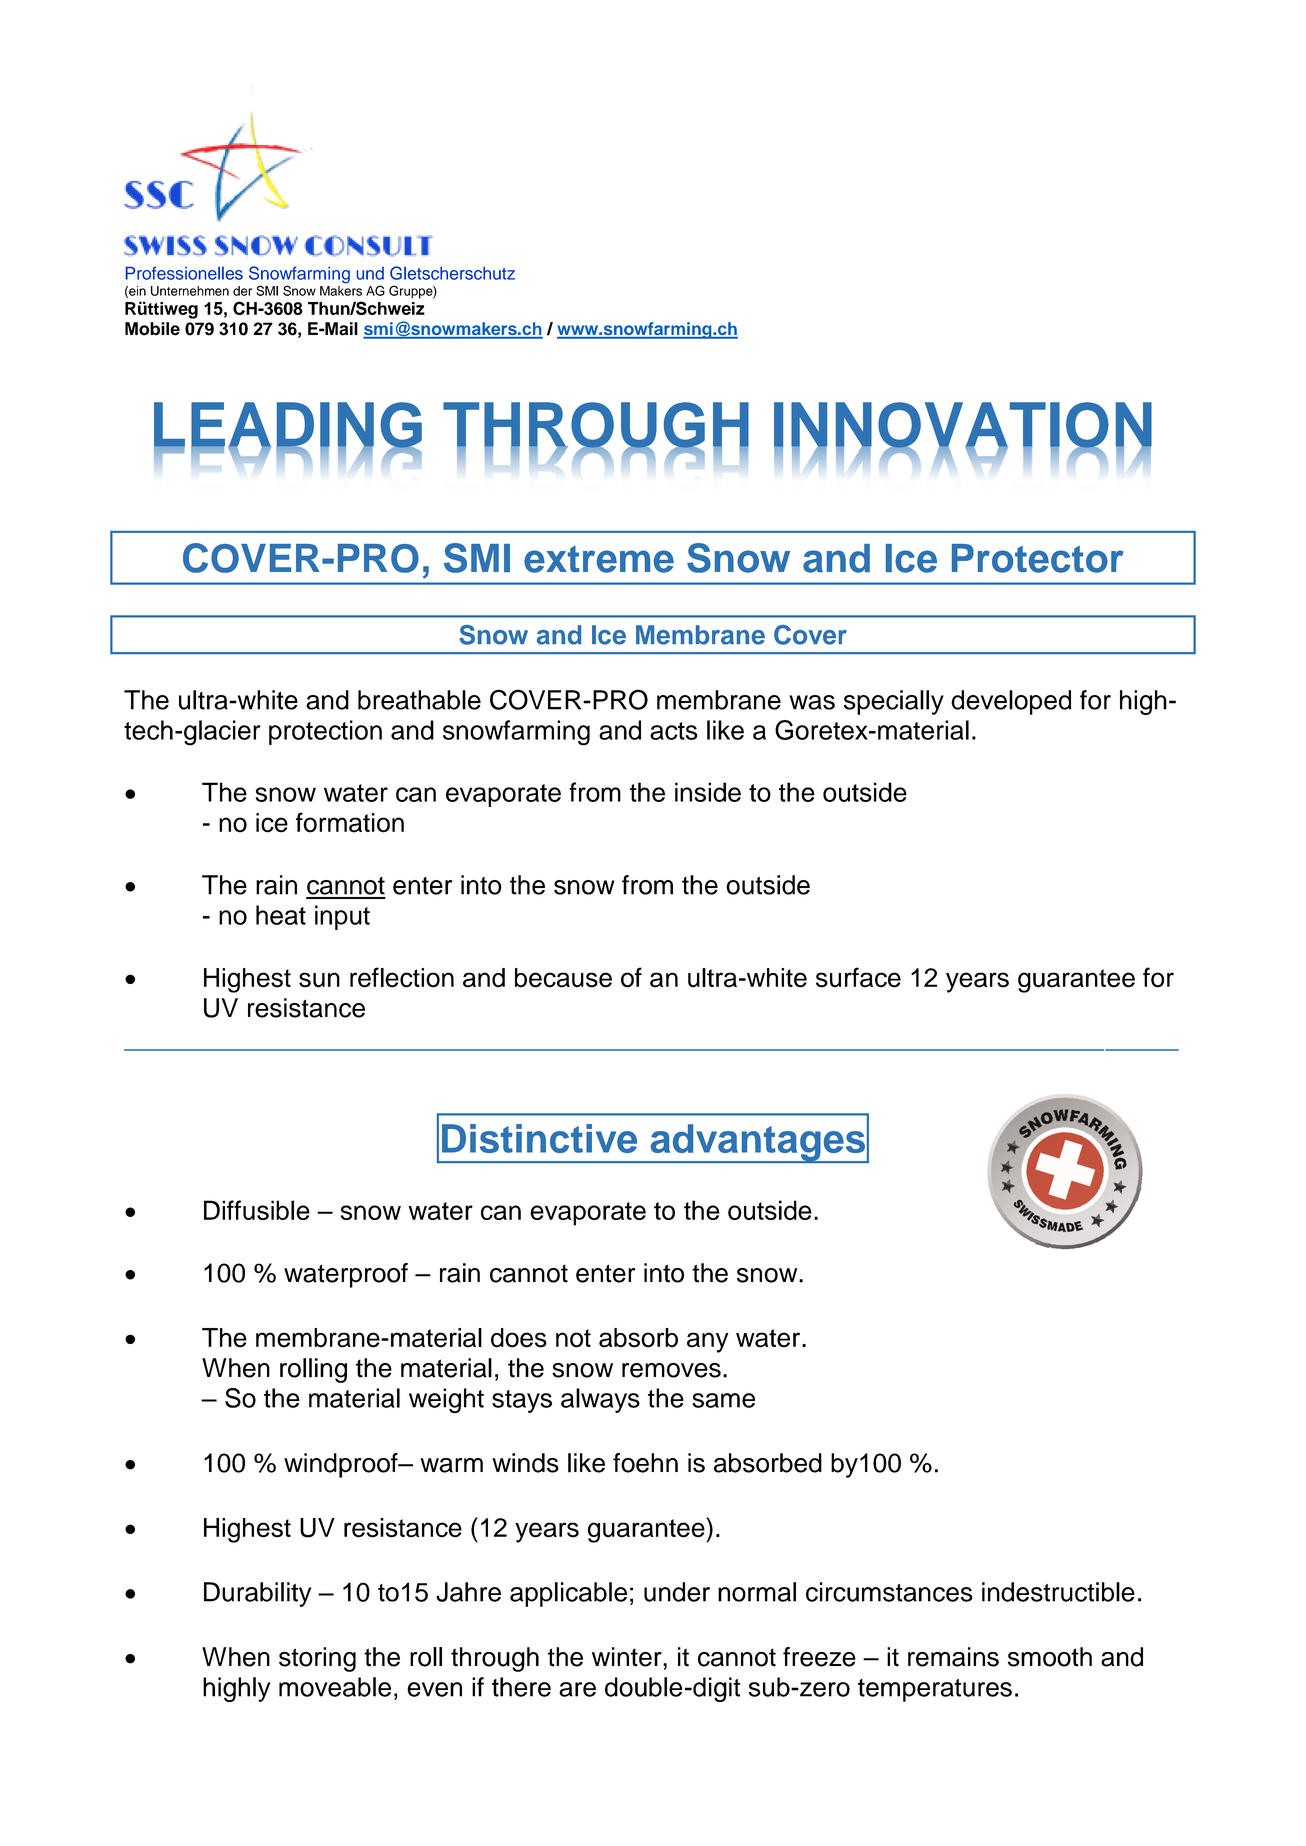 The height and width of the screenshot is (1846, 1306). I want to click on extreme, so click(599, 559).
